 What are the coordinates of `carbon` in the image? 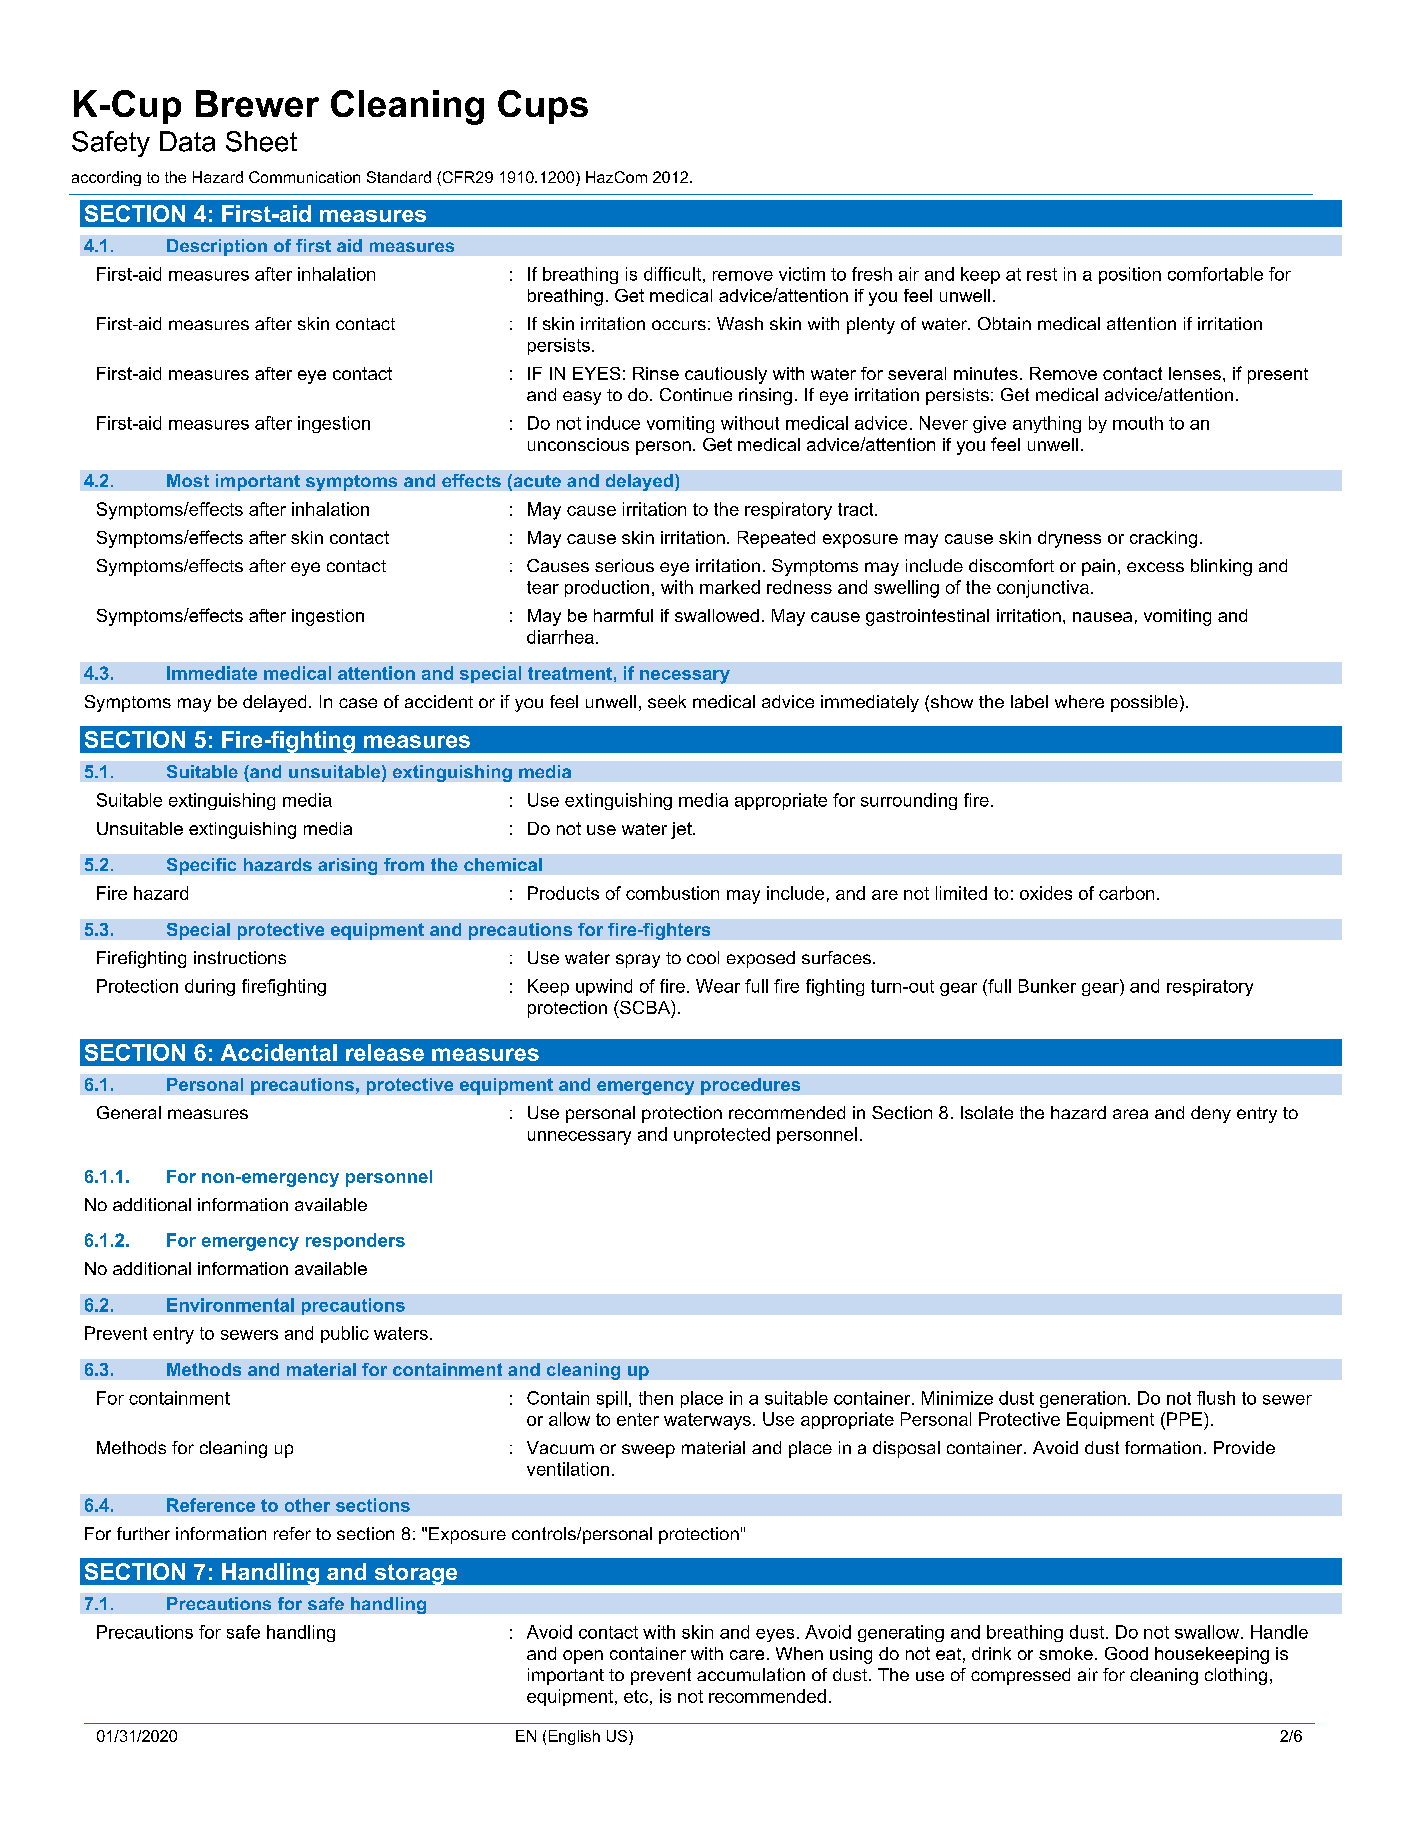 It's located at (1126, 893).
